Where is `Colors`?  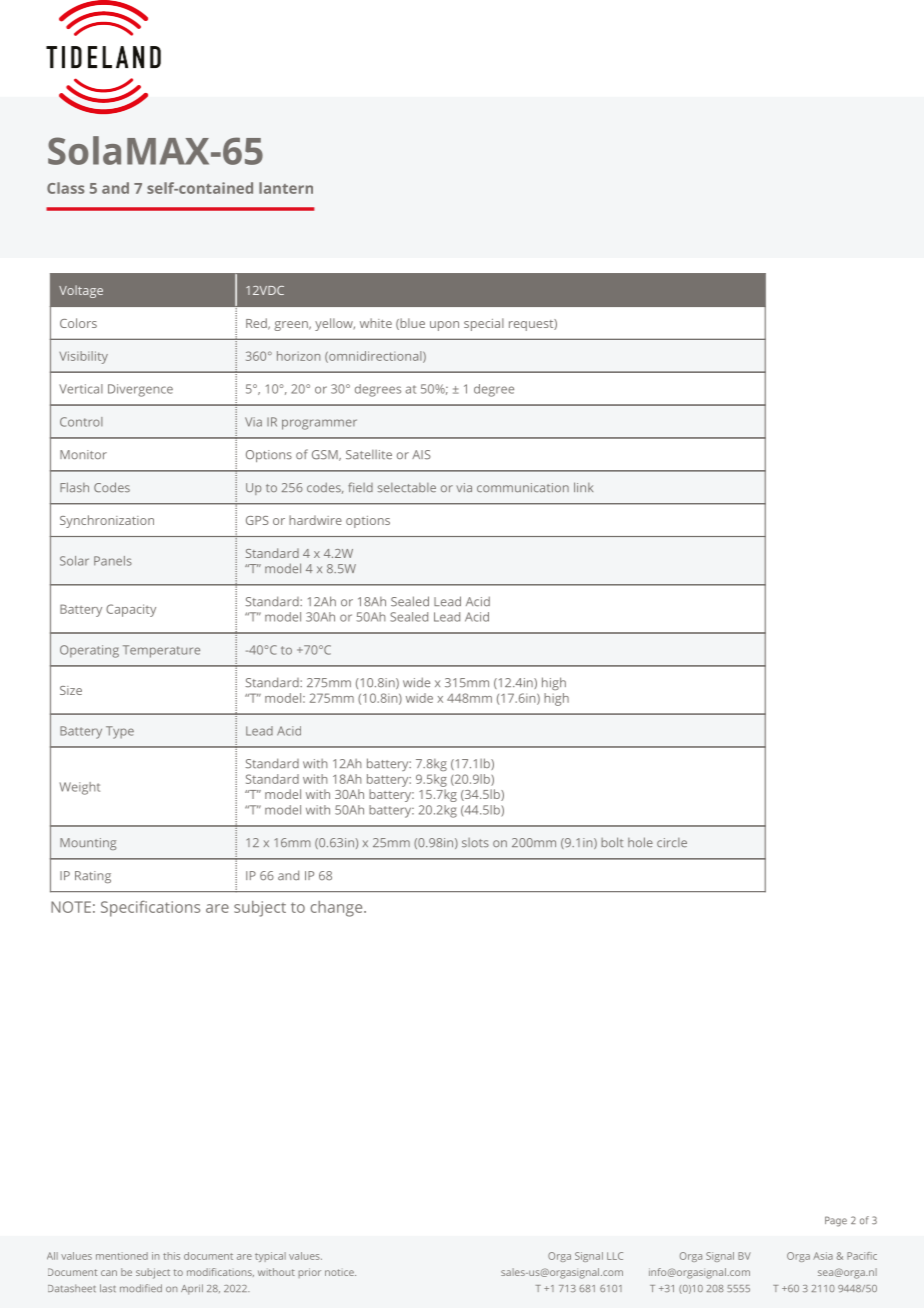 Colors is located at coordinates (78, 323).
